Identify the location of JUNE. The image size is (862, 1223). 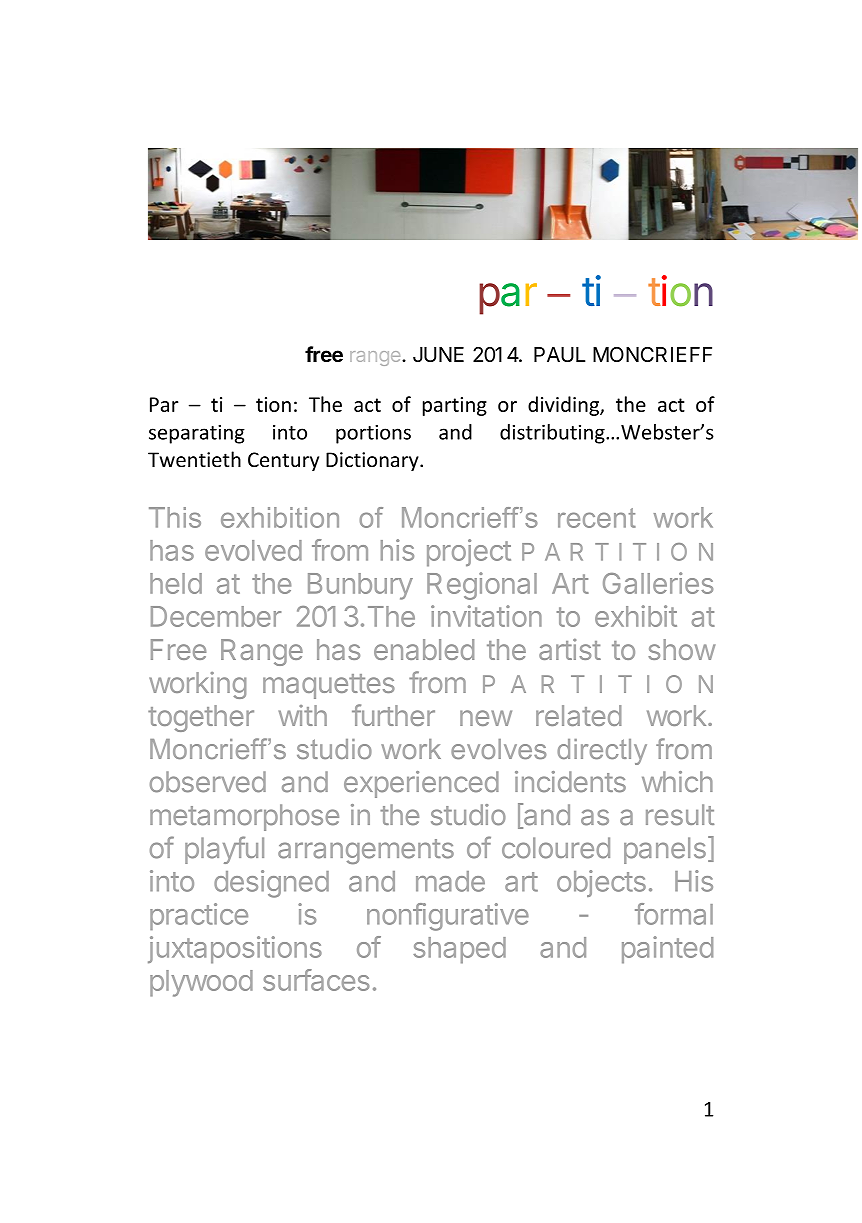
(438, 354).
